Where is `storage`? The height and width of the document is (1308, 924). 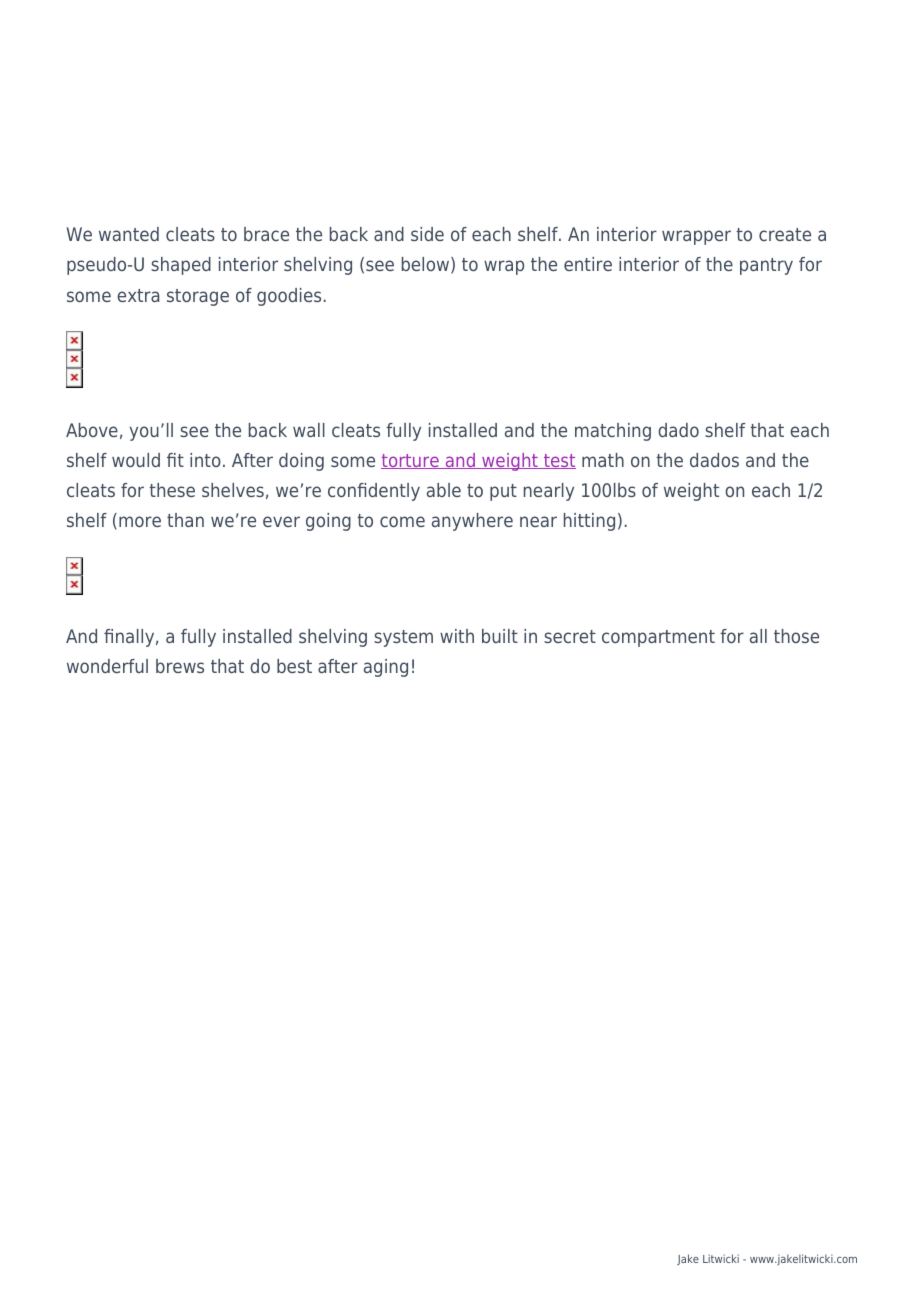
storage is located at coordinates (198, 297).
